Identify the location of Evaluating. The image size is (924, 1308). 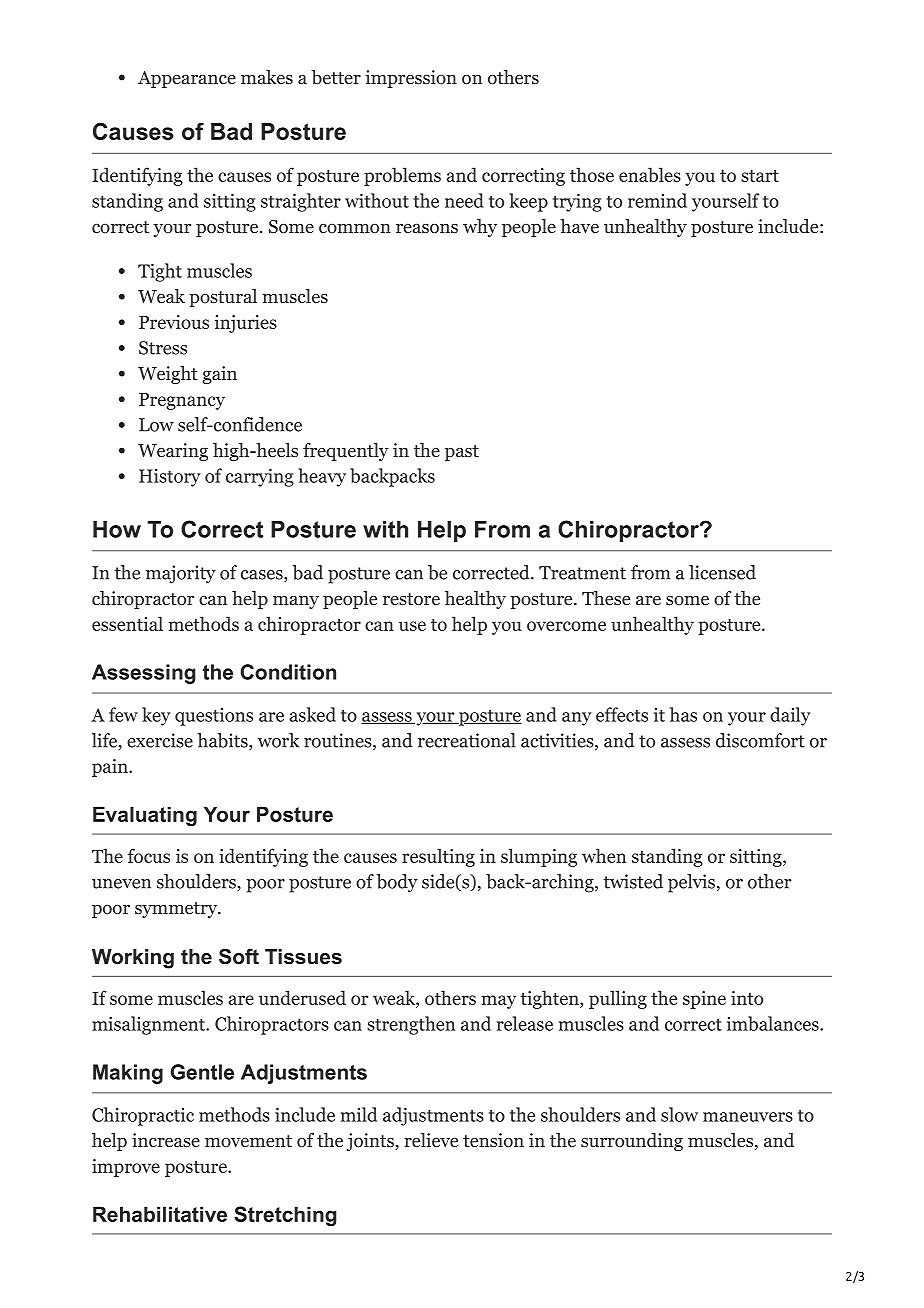
(145, 816).
